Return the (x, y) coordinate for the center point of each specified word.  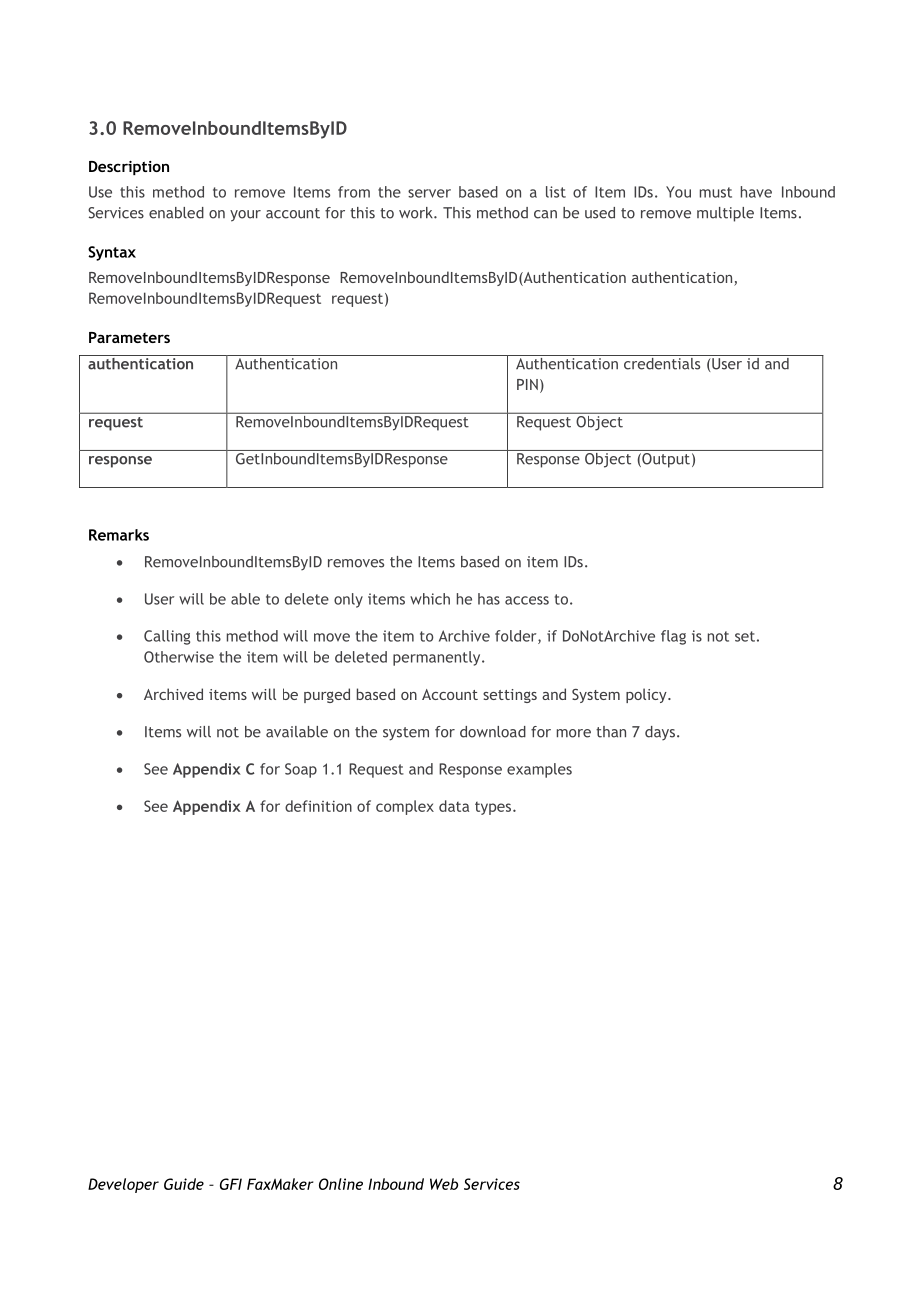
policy (647, 695)
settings (510, 696)
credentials (662, 362)
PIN (527, 384)
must (716, 192)
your (245, 216)
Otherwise (179, 657)
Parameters (129, 337)
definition (318, 806)
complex (405, 807)
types (494, 808)
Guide (184, 1184)
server (429, 193)
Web (444, 1184)
